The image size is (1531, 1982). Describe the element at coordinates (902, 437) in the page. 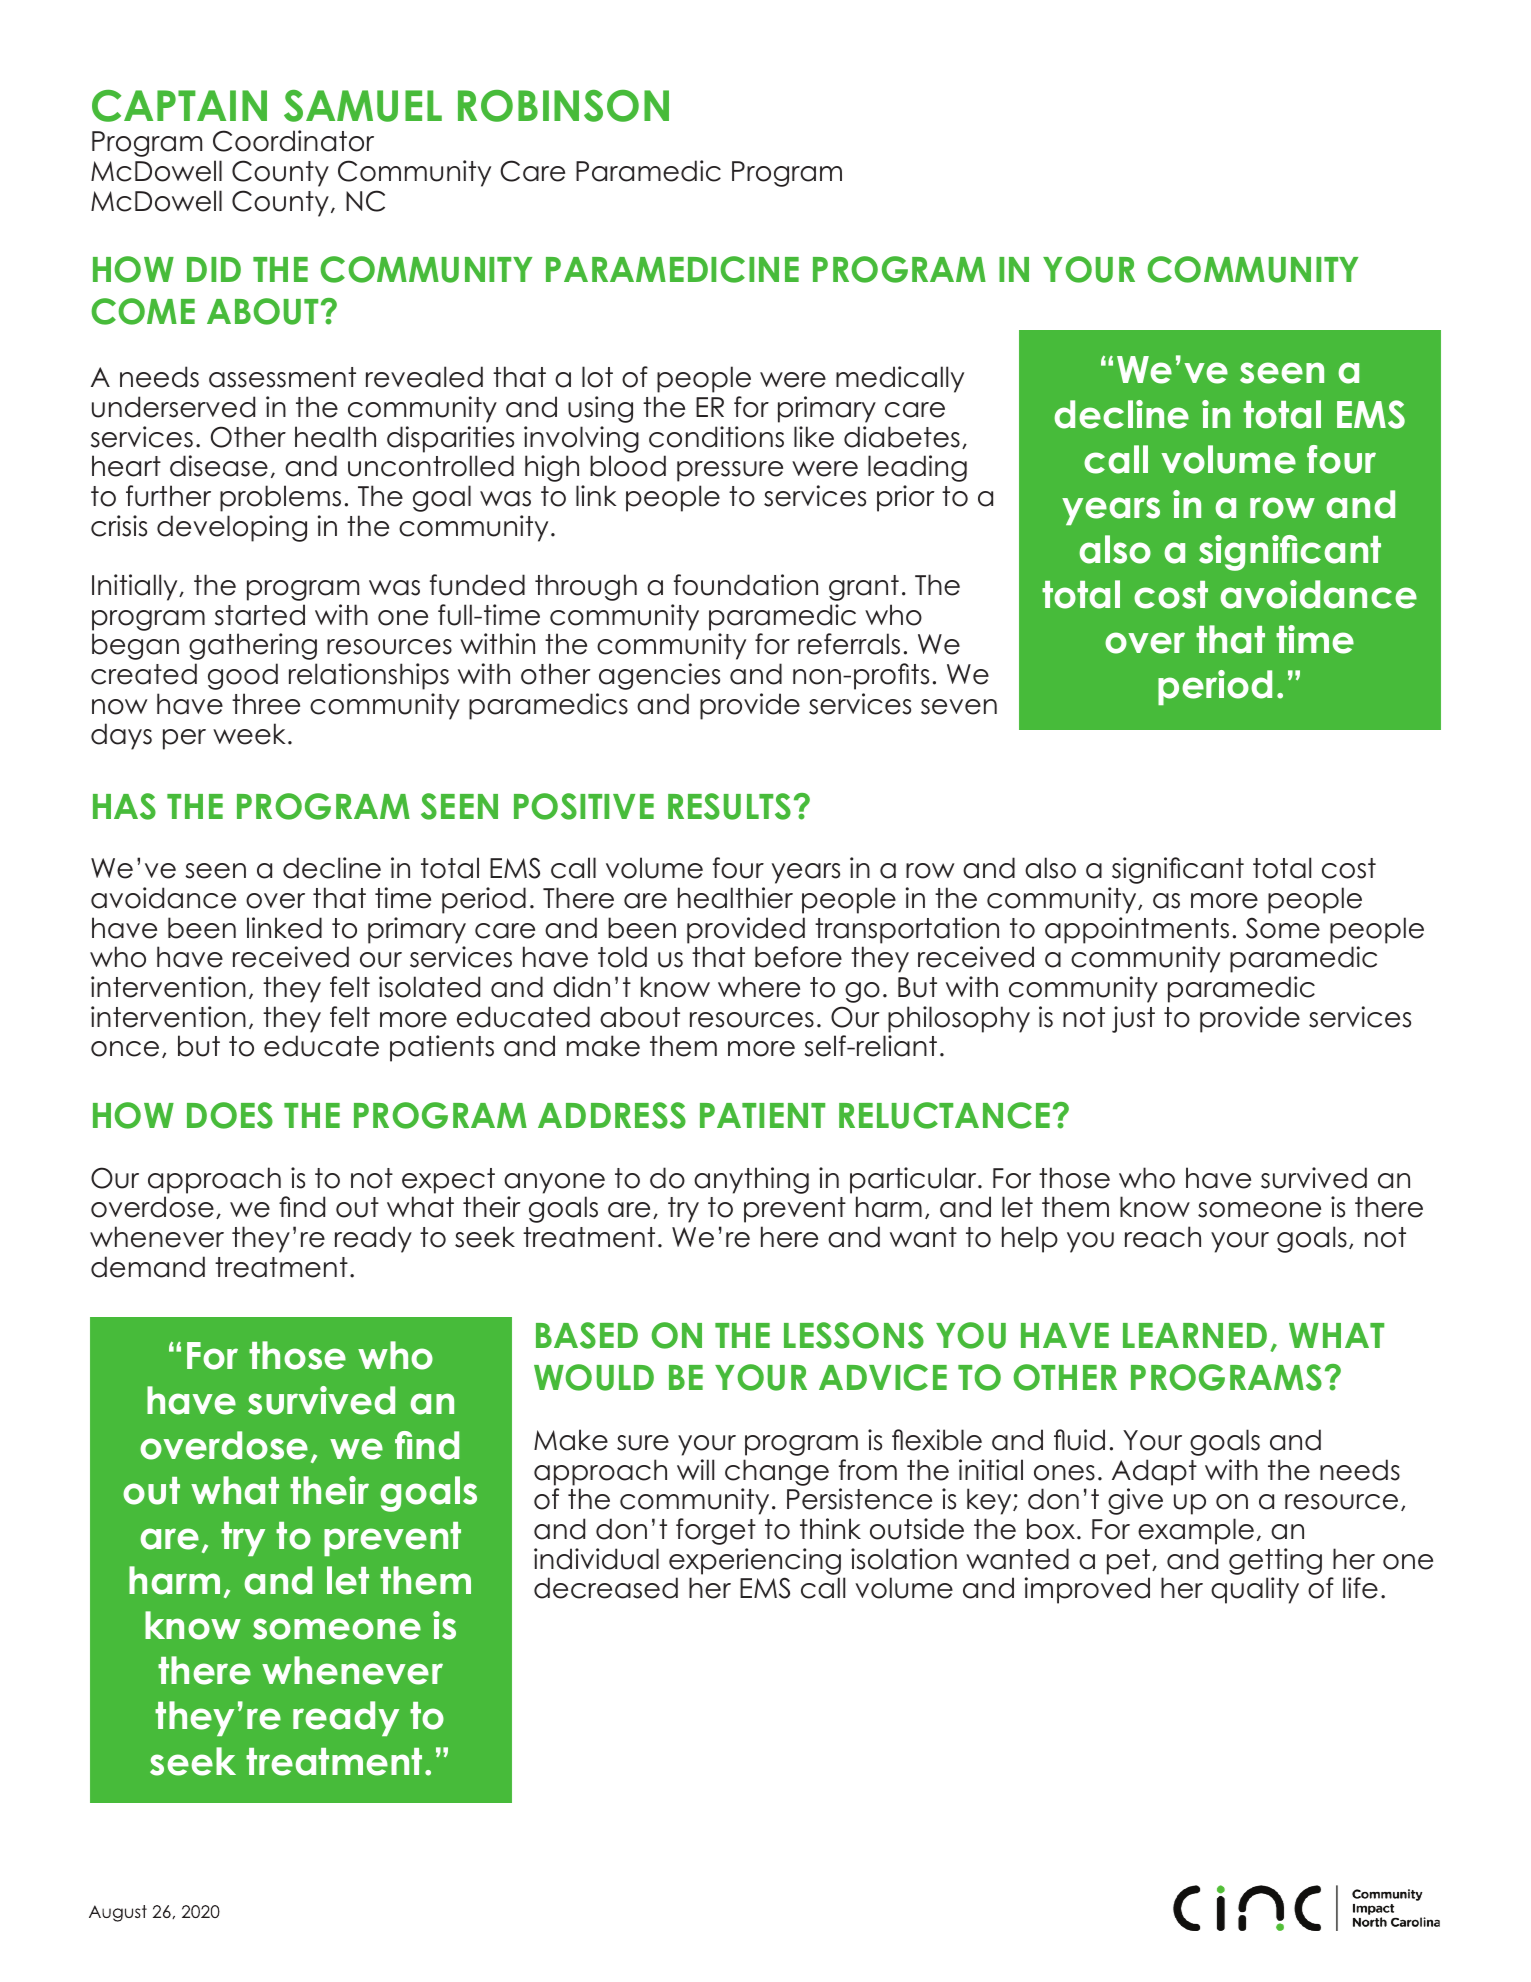

I see `diabetes` at that location.
